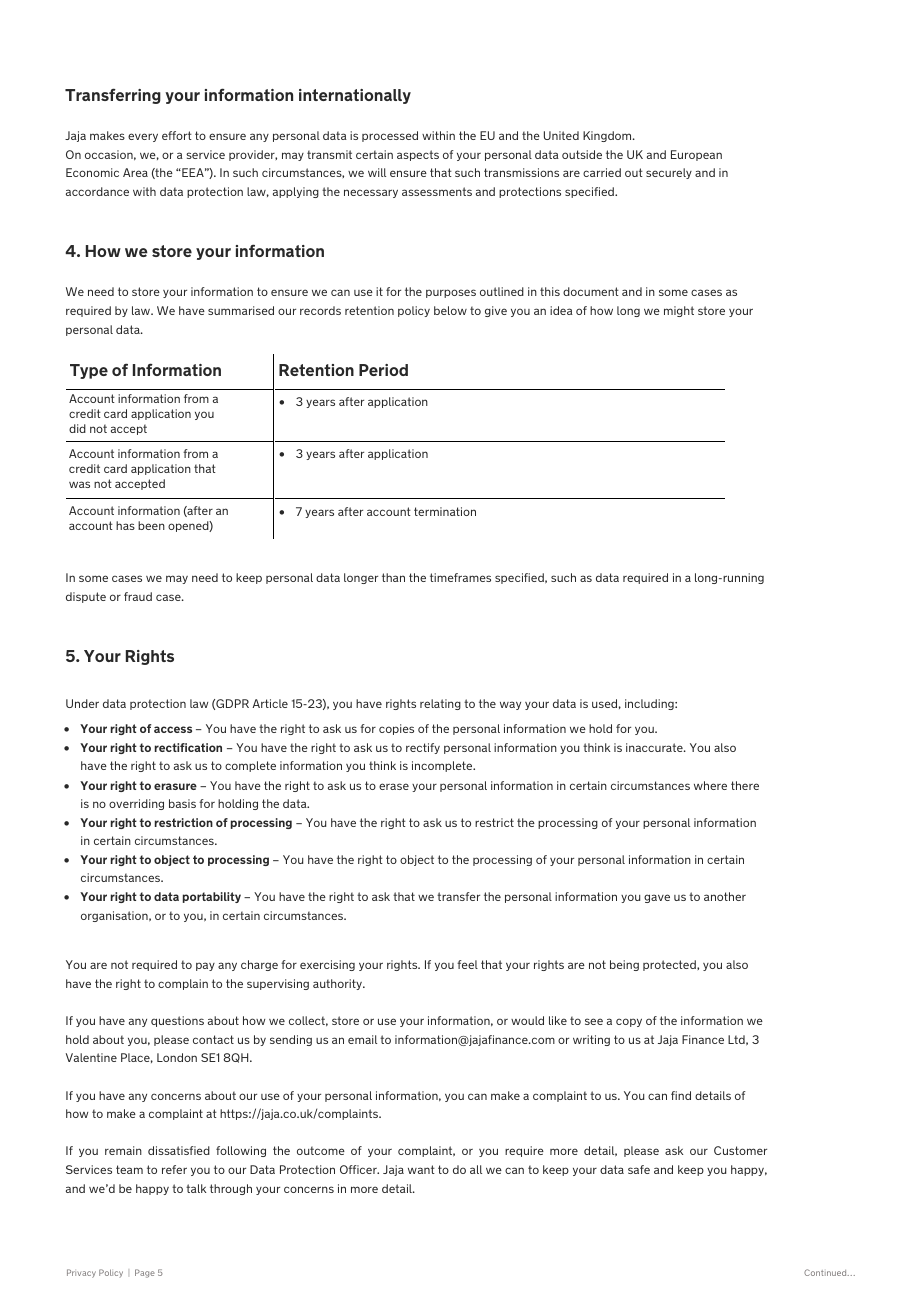  Describe the element at coordinates (696, 155) in the image. I see `European` at that location.
